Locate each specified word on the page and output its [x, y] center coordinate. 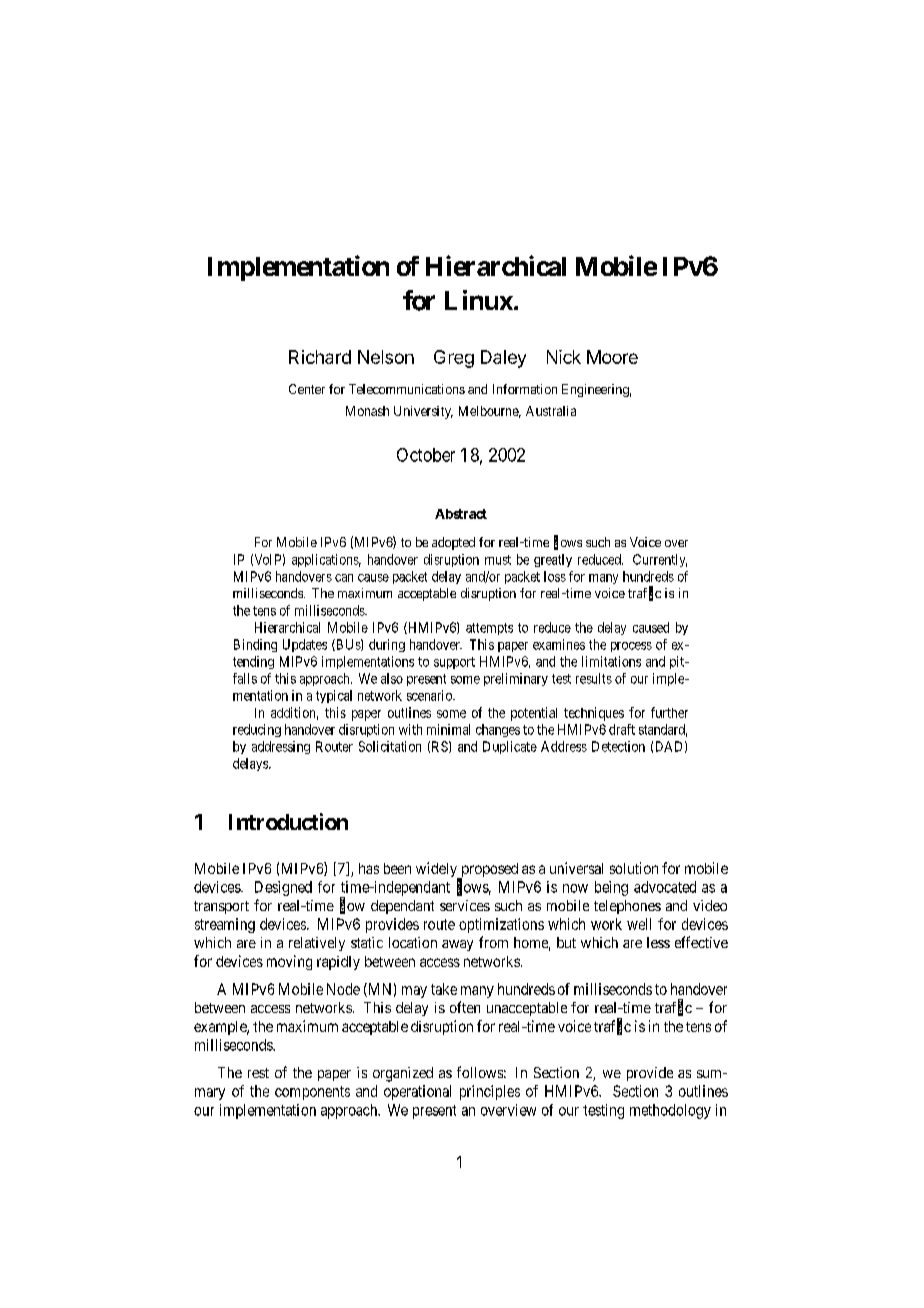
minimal [448, 729]
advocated [665, 887]
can [344, 578]
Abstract [461, 514]
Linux [479, 300]
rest [258, 1073]
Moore [612, 357]
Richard [320, 357]
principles [490, 1092]
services [465, 905]
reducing [257, 730]
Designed [283, 888]
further [669, 712]
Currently [660, 560]
